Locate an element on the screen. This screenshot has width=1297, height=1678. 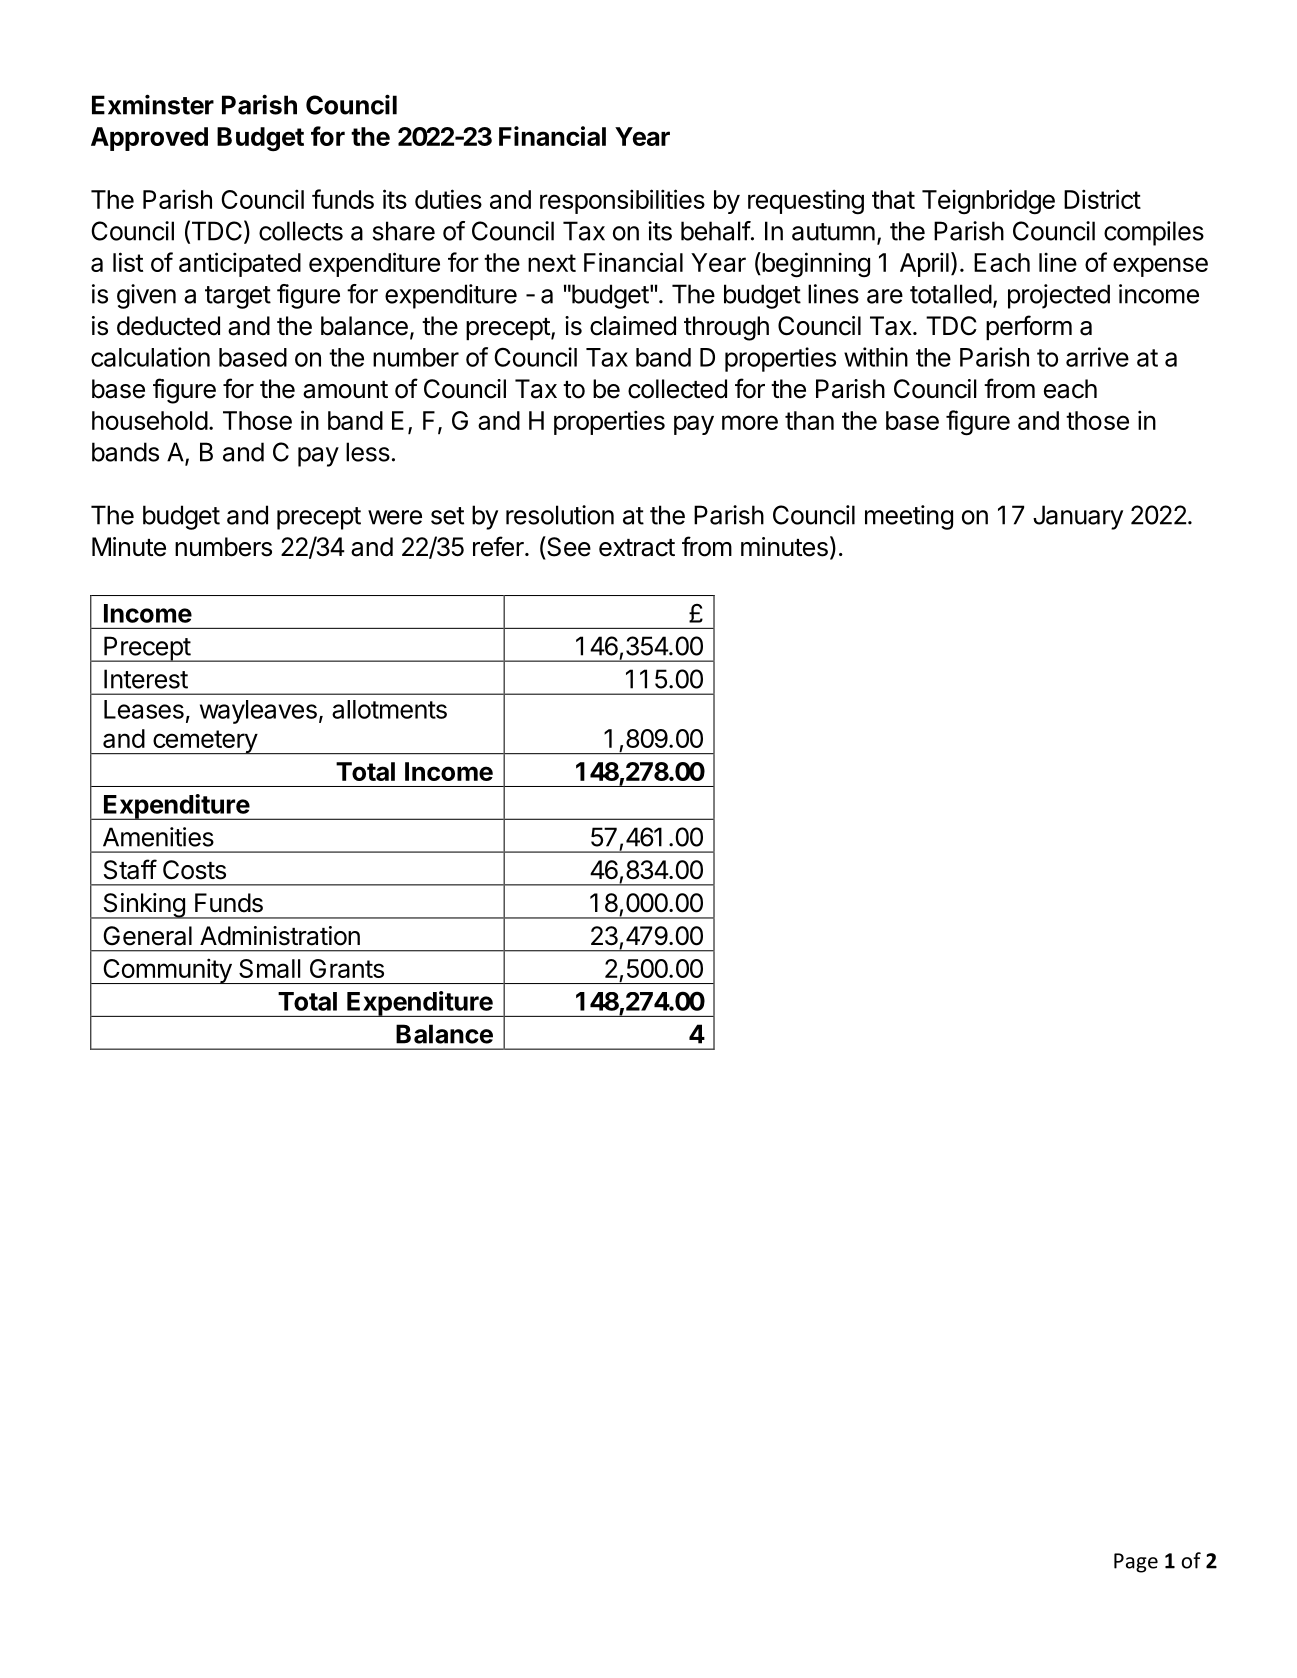
extract is located at coordinates (637, 548).
